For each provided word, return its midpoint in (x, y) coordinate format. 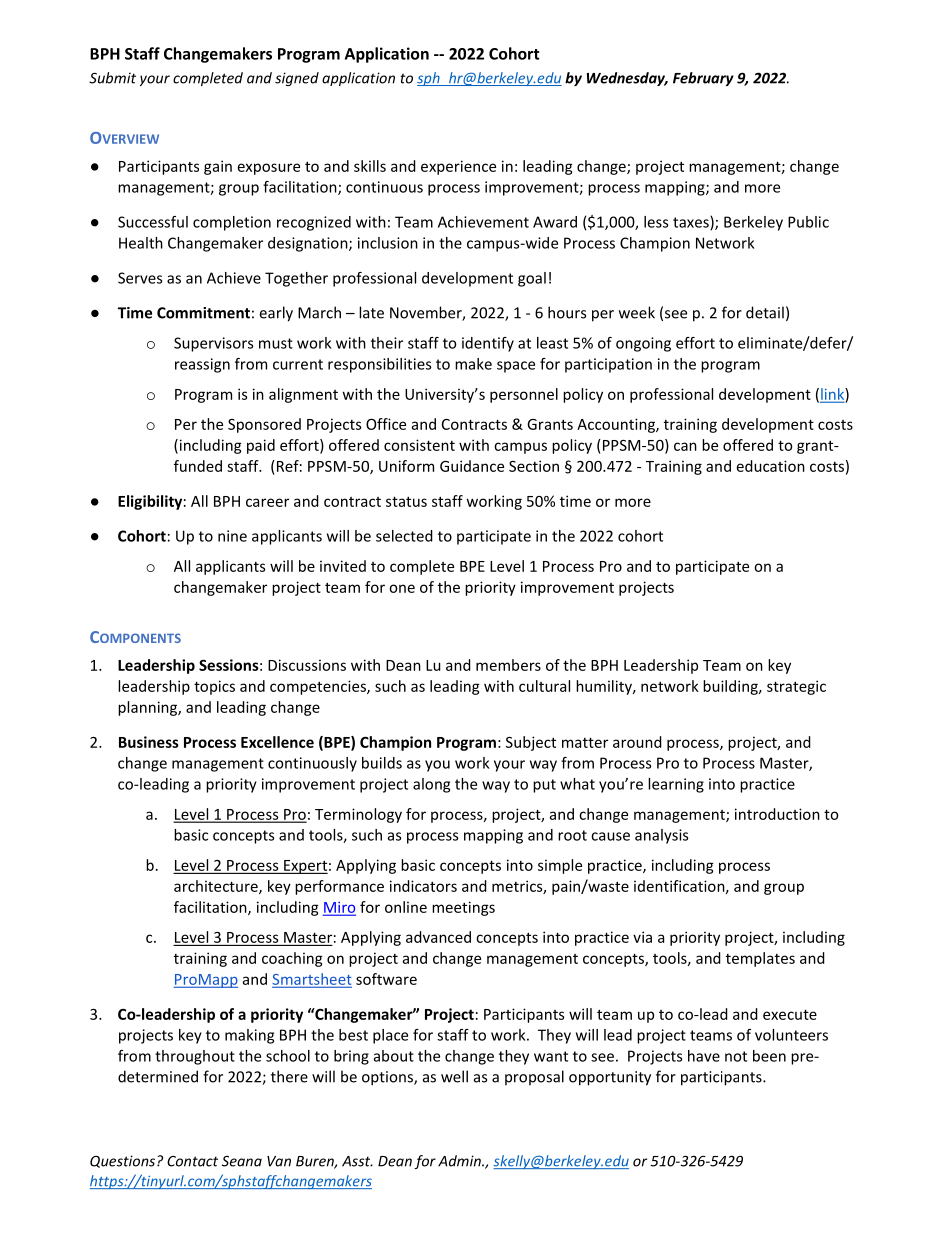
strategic (796, 687)
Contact (192, 1161)
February (703, 79)
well (454, 1076)
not (736, 1056)
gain (218, 167)
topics (214, 687)
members (508, 665)
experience (458, 167)
